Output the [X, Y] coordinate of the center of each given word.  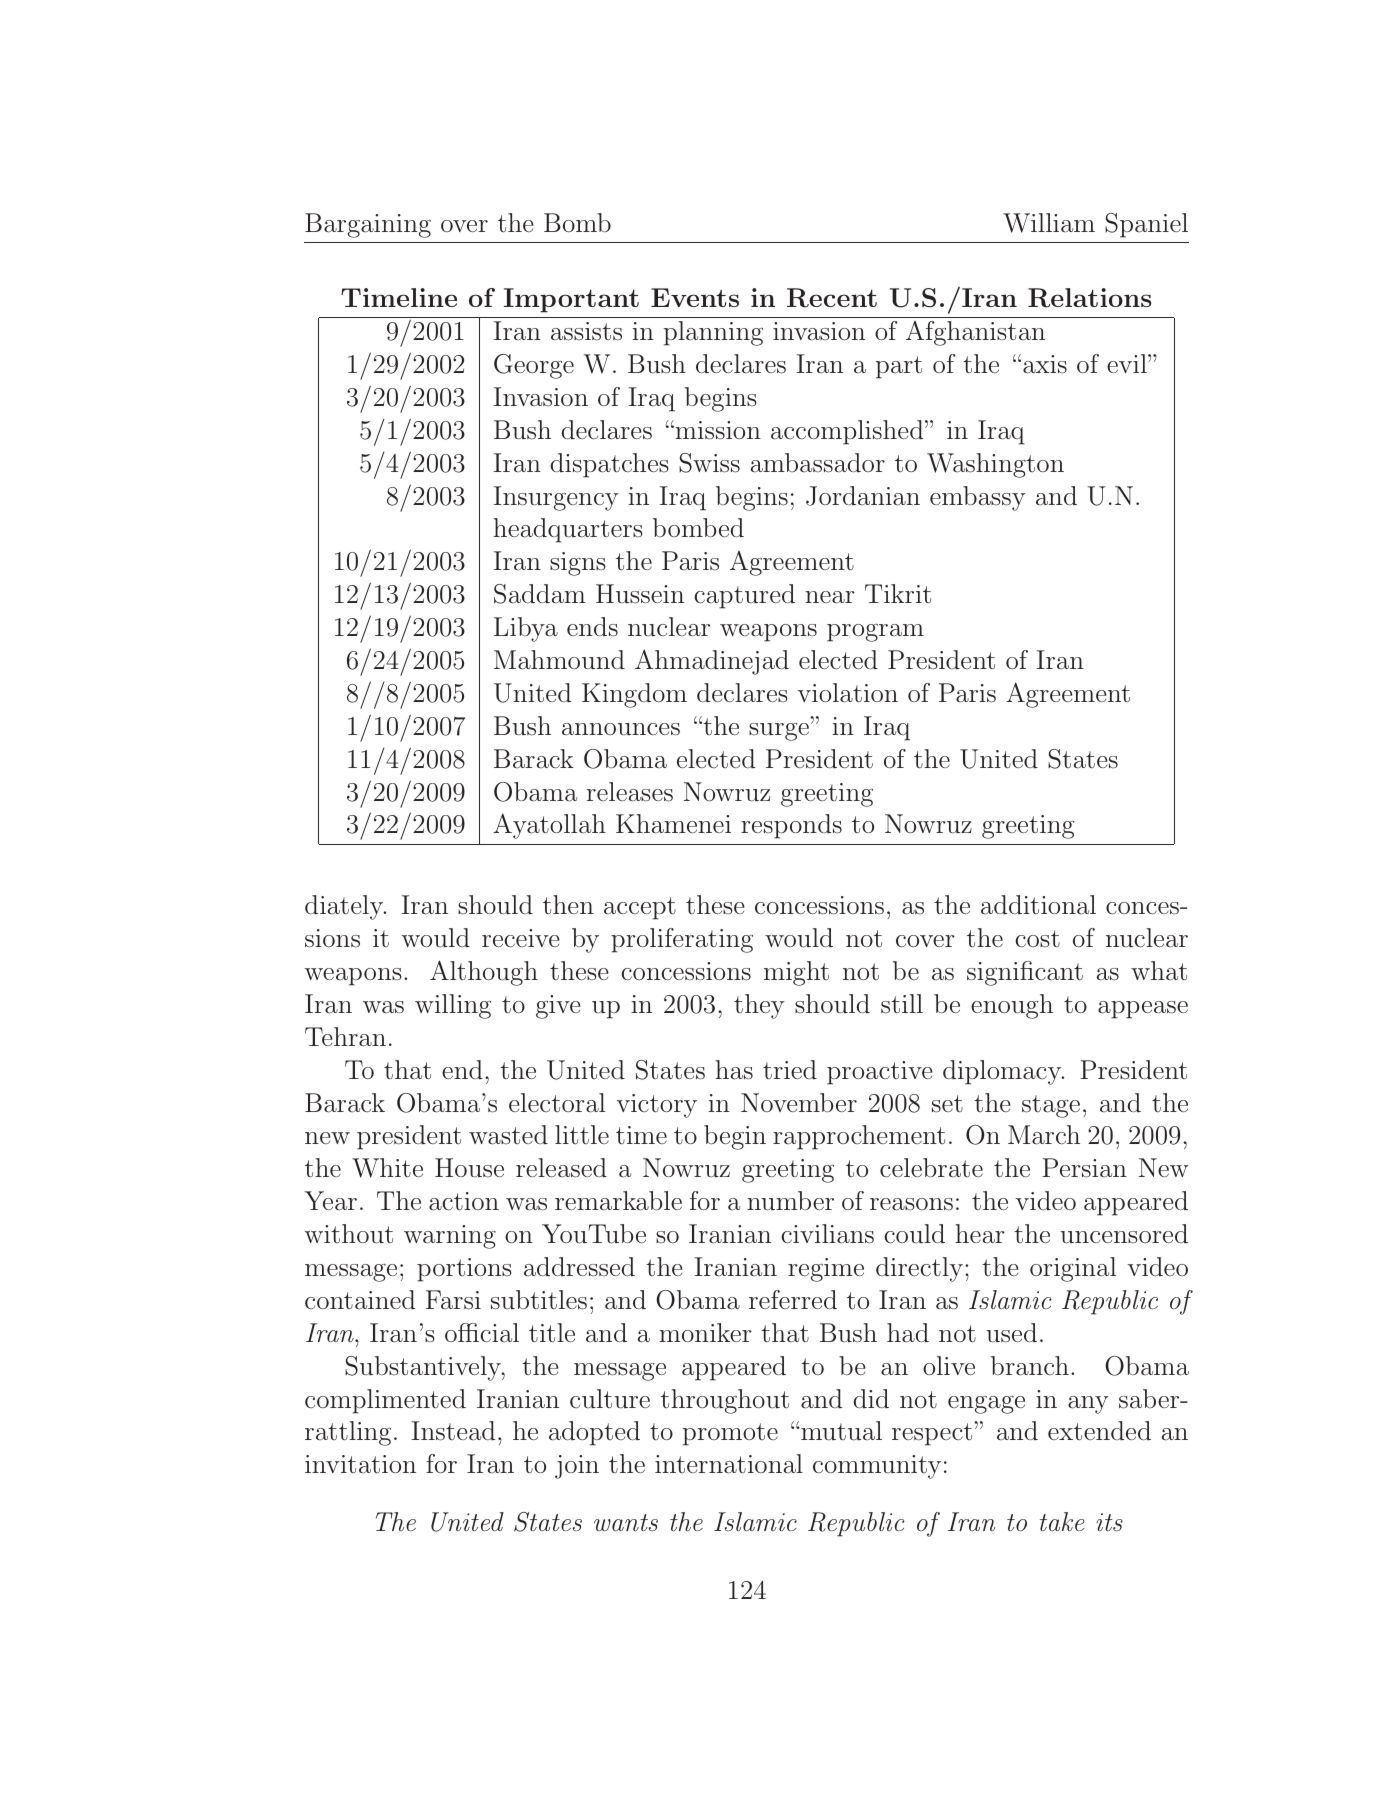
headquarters [568, 530]
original [1073, 1269]
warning [450, 1237]
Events [695, 297]
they [759, 1006]
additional [1038, 905]
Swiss [709, 463]
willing [453, 1006]
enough [1012, 1006]
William [1049, 223]
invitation [360, 1464]
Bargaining [368, 225]
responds [791, 826]
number [790, 1201]
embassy [978, 498]
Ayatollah [549, 826]
